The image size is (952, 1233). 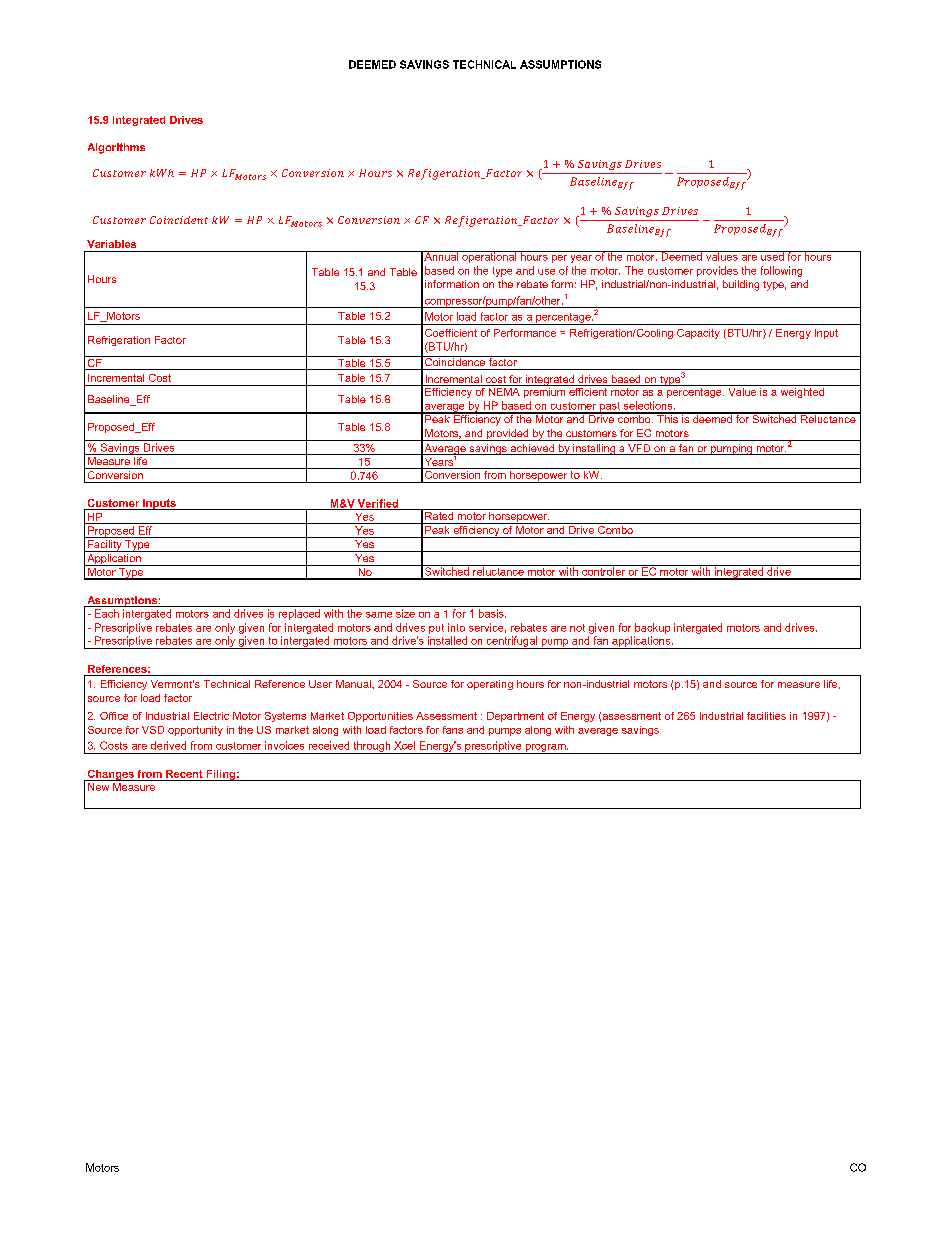 I want to click on fans, so click(x=453, y=730).
